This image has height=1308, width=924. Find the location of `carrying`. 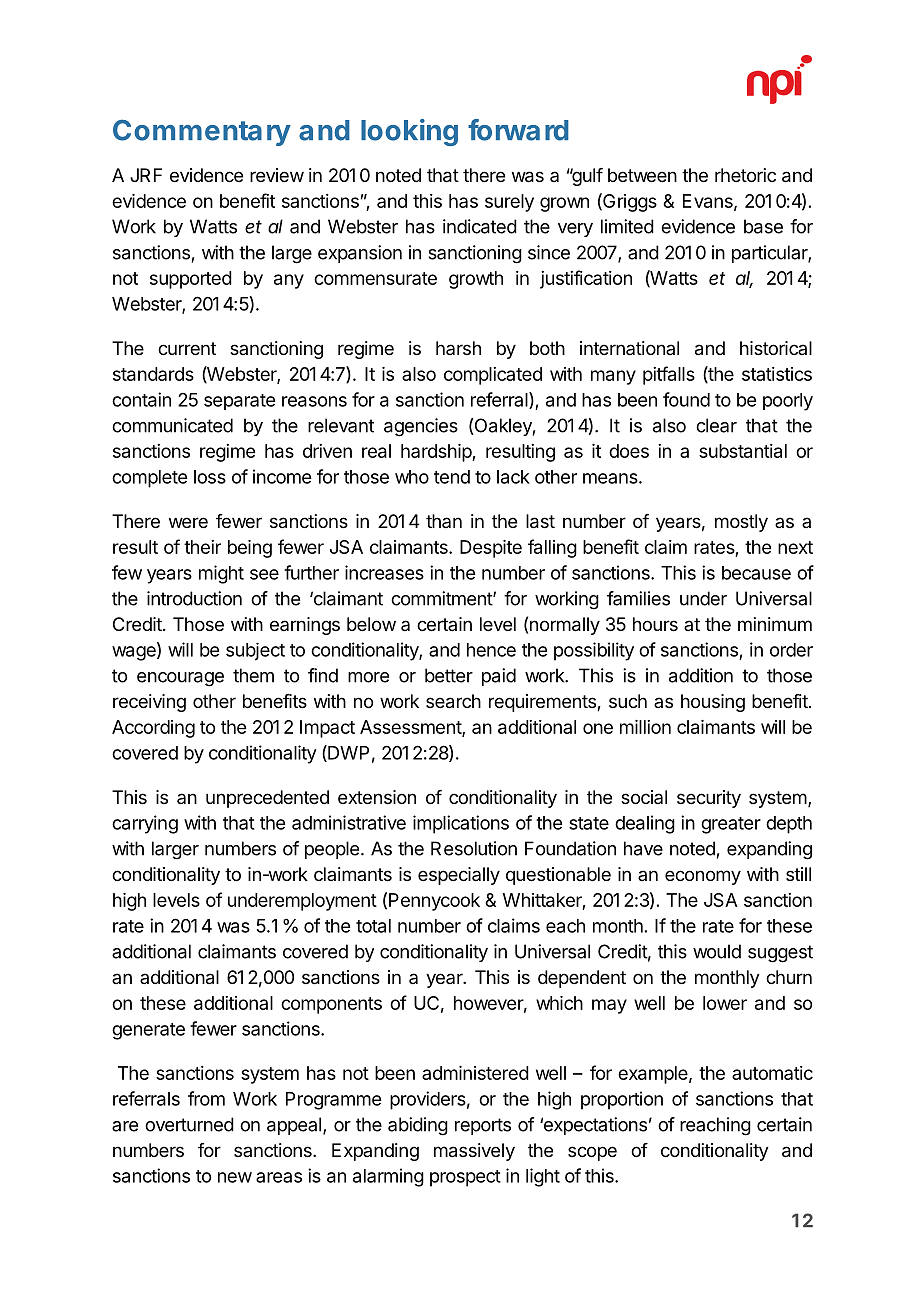

carrying is located at coordinates (145, 824).
